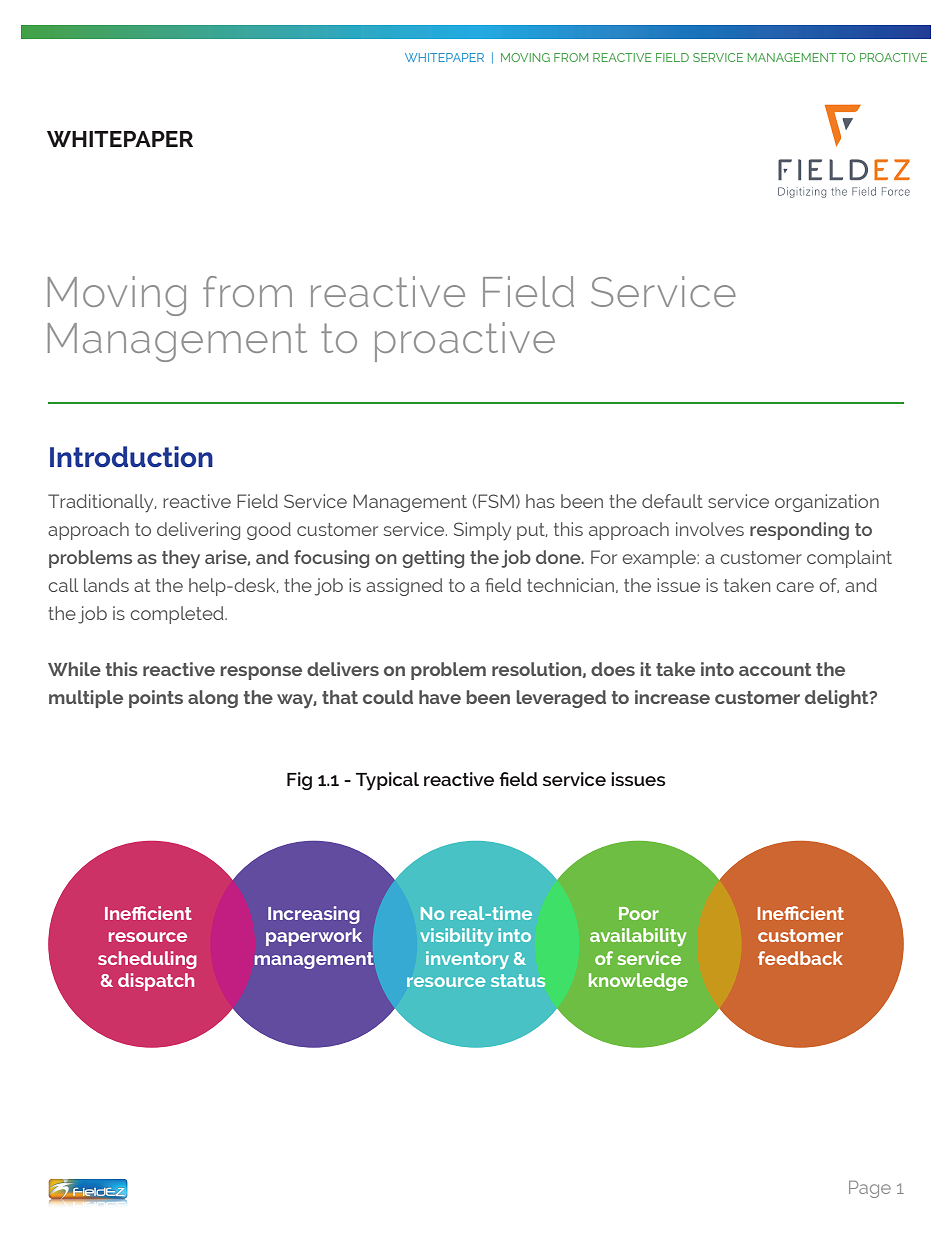 This screenshot has width=952, height=1233. What do you see at coordinates (404, 587) in the screenshot?
I see `assigned` at bounding box center [404, 587].
